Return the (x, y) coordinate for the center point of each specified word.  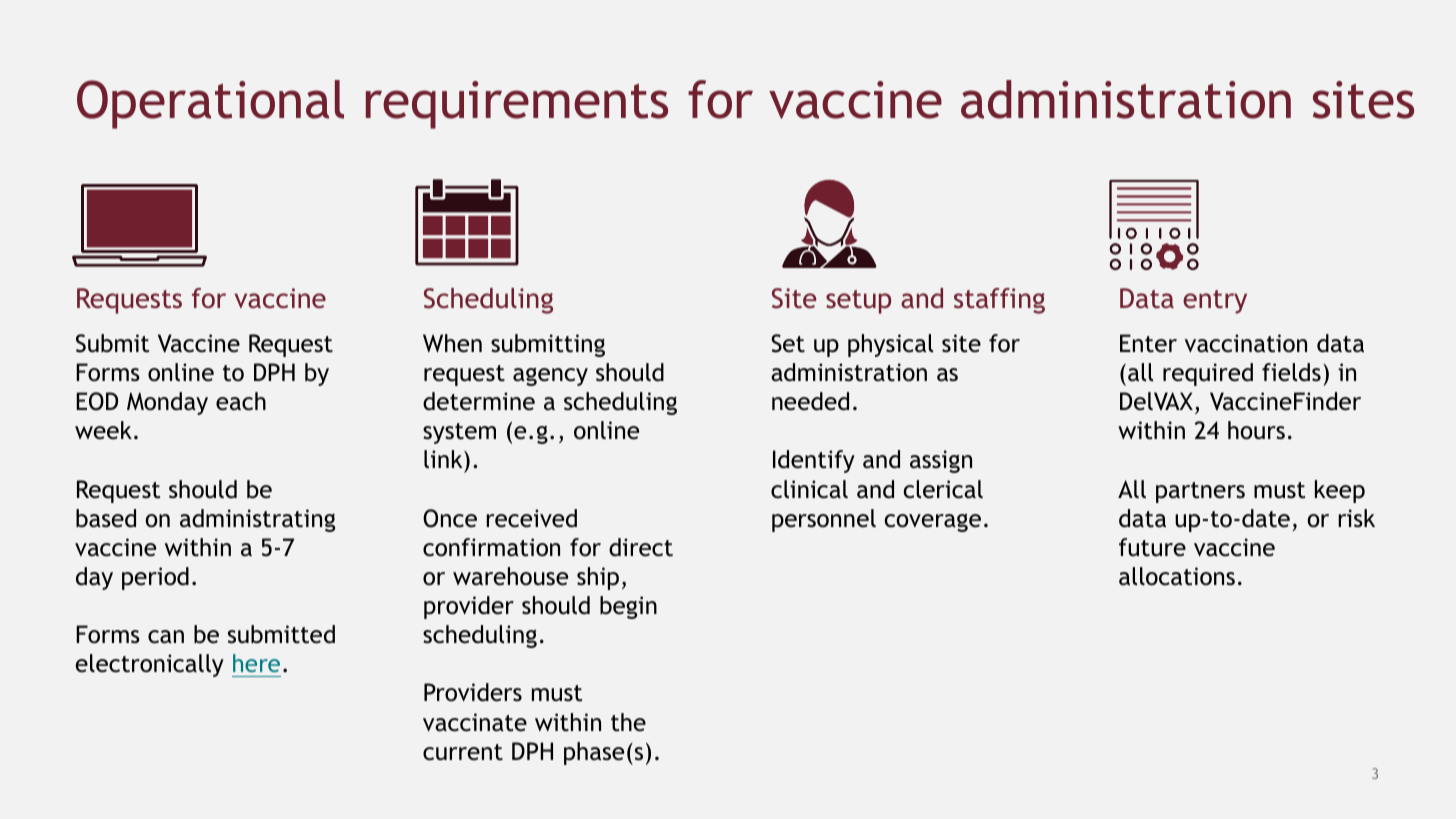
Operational (210, 104)
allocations (1177, 576)
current (463, 752)
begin (628, 607)
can (166, 637)
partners (1200, 492)
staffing (999, 301)
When (452, 343)
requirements (517, 105)
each (241, 401)
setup (858, 302)
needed (810, 401)
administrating (257, 520)
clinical (809, 489)
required (1208, 374)
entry (1215, 302)
